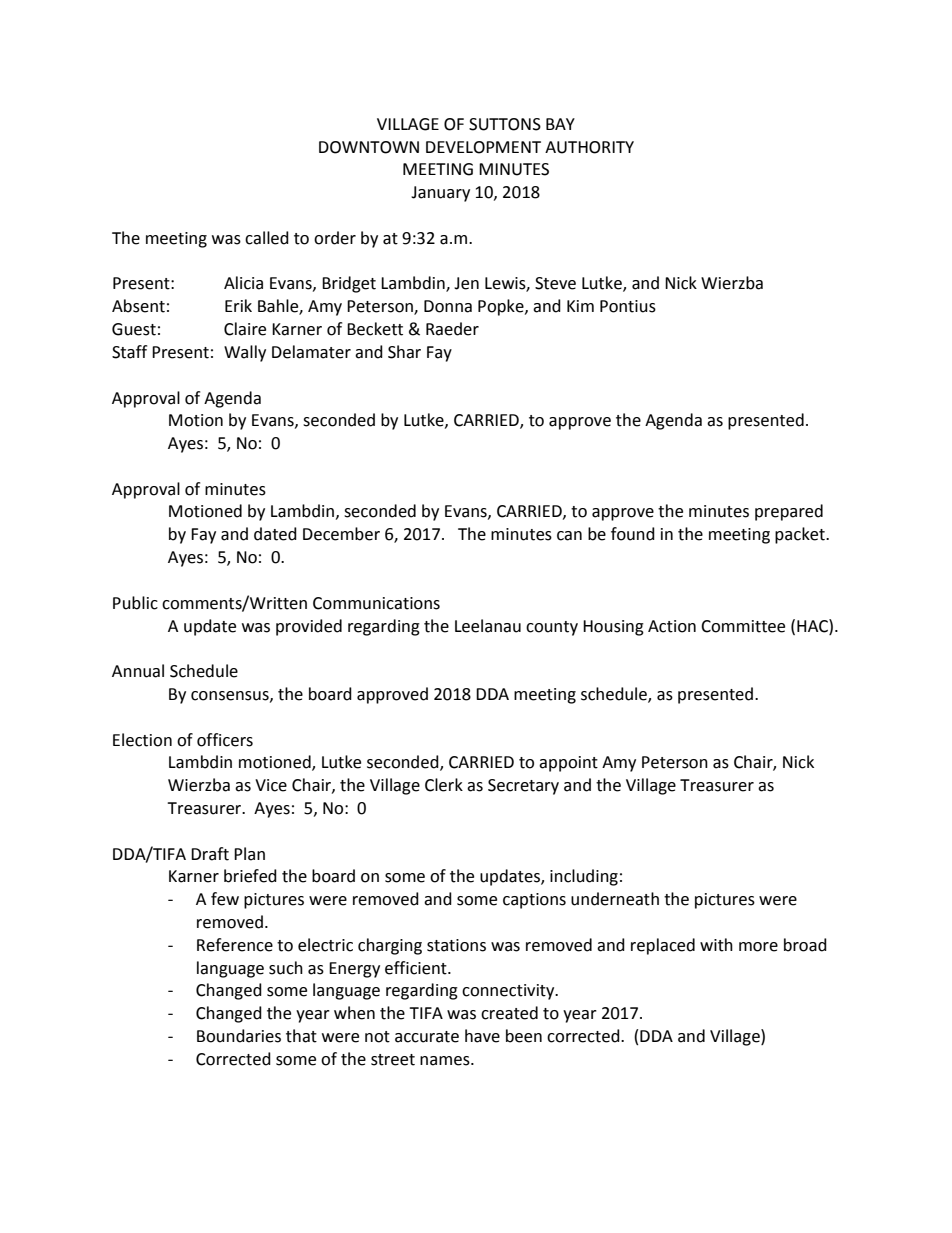  Describe the element at coordinates (589, 147) in the screenshot. I see `AUTHORITY` at that location.
